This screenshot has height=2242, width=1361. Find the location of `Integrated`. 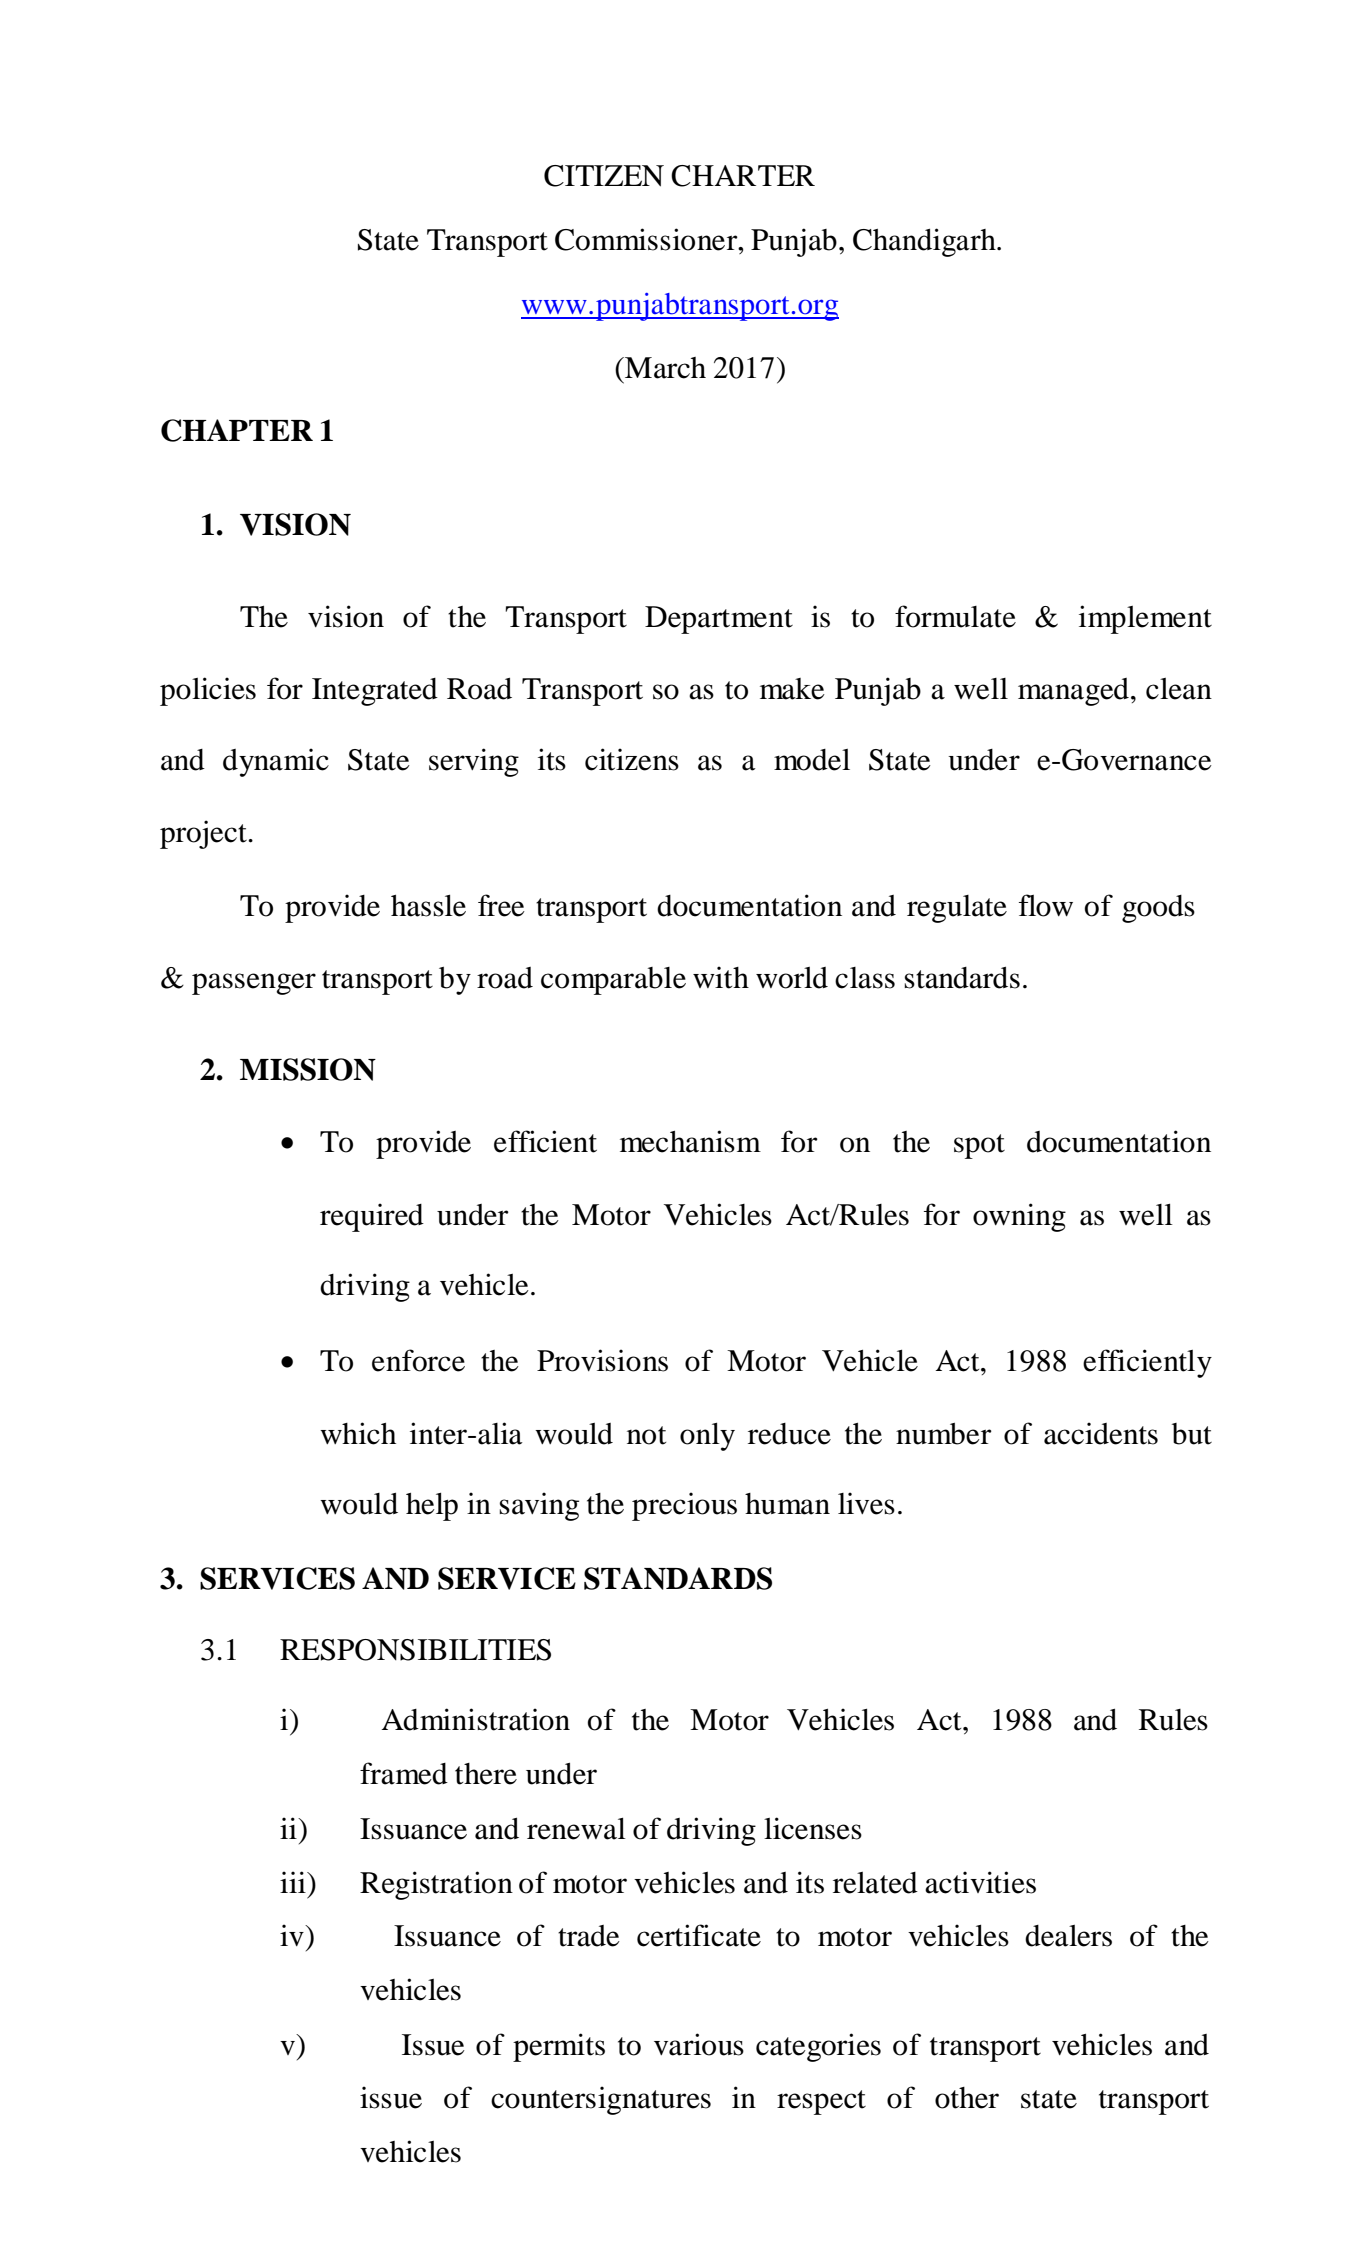

Integrated is located at coordinates (375, 692).
